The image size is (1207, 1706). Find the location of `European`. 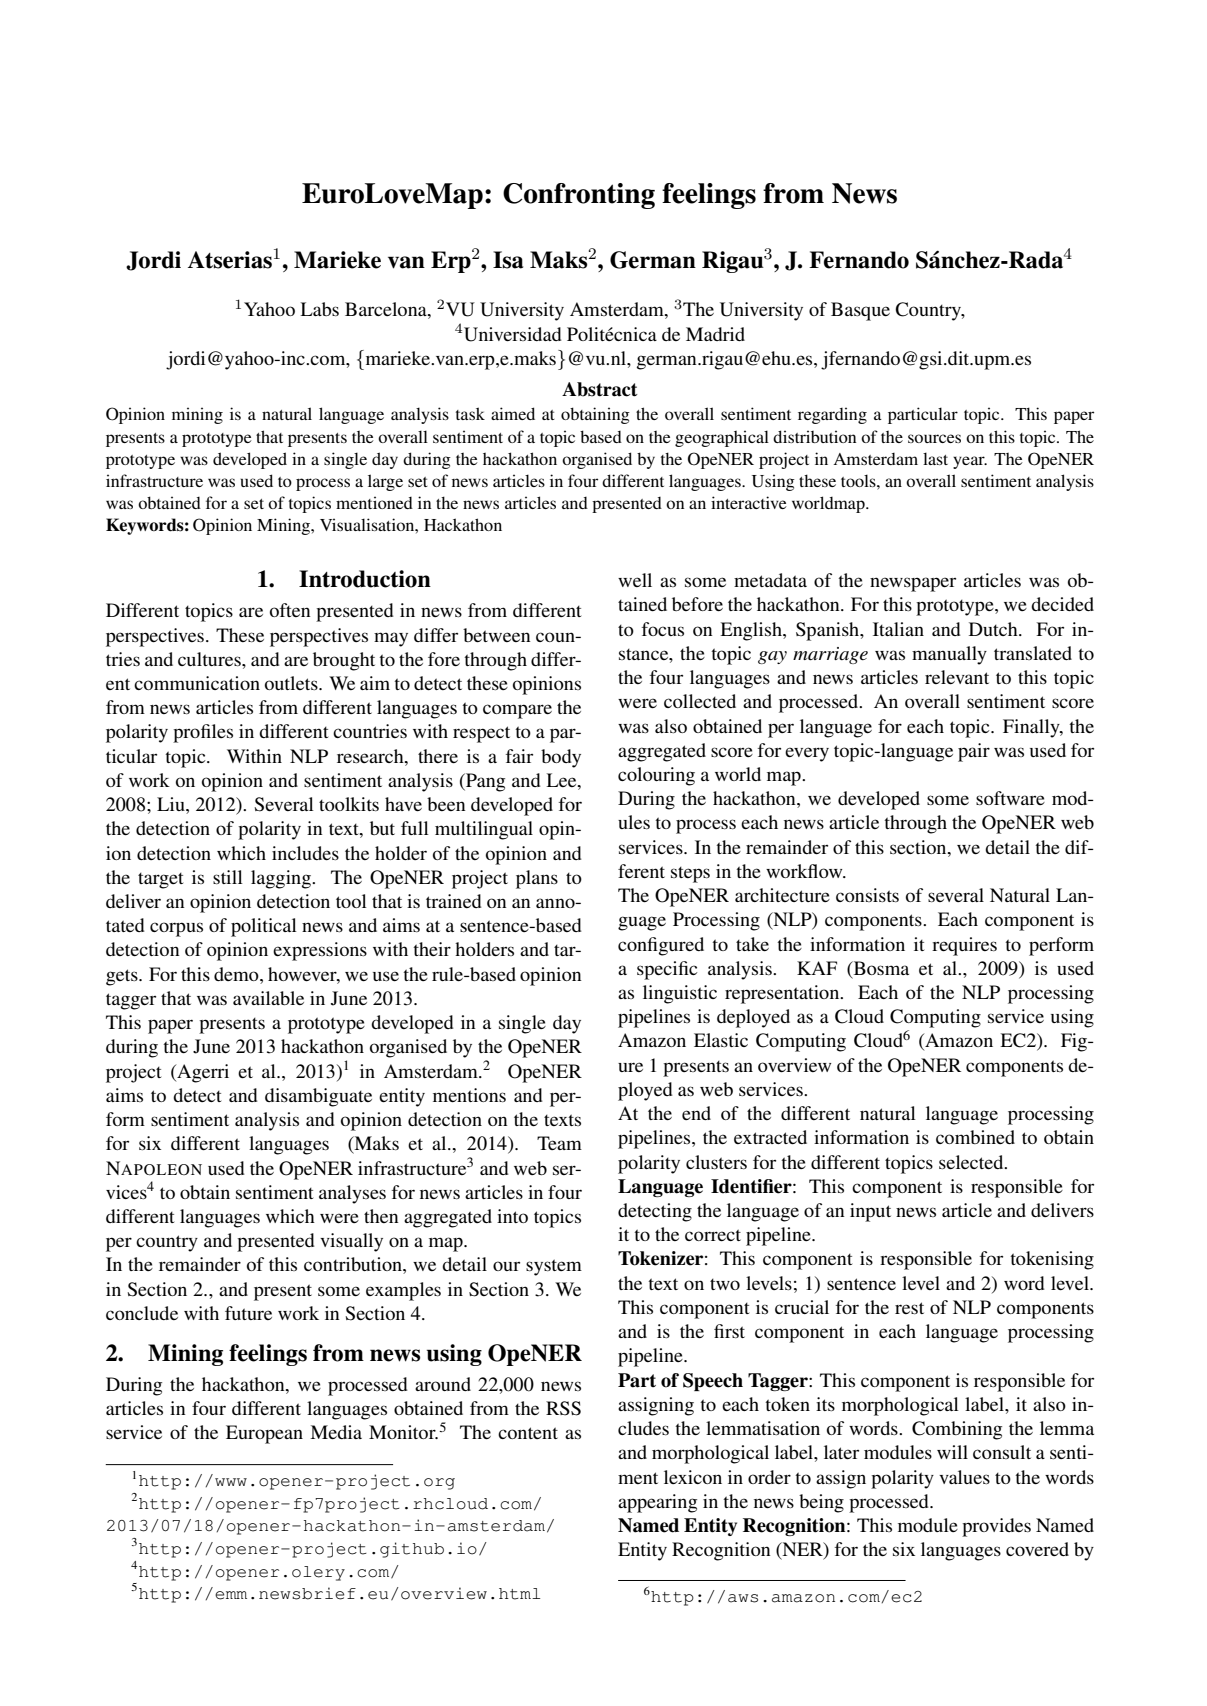

European is located at coordinates (264, 1434).
